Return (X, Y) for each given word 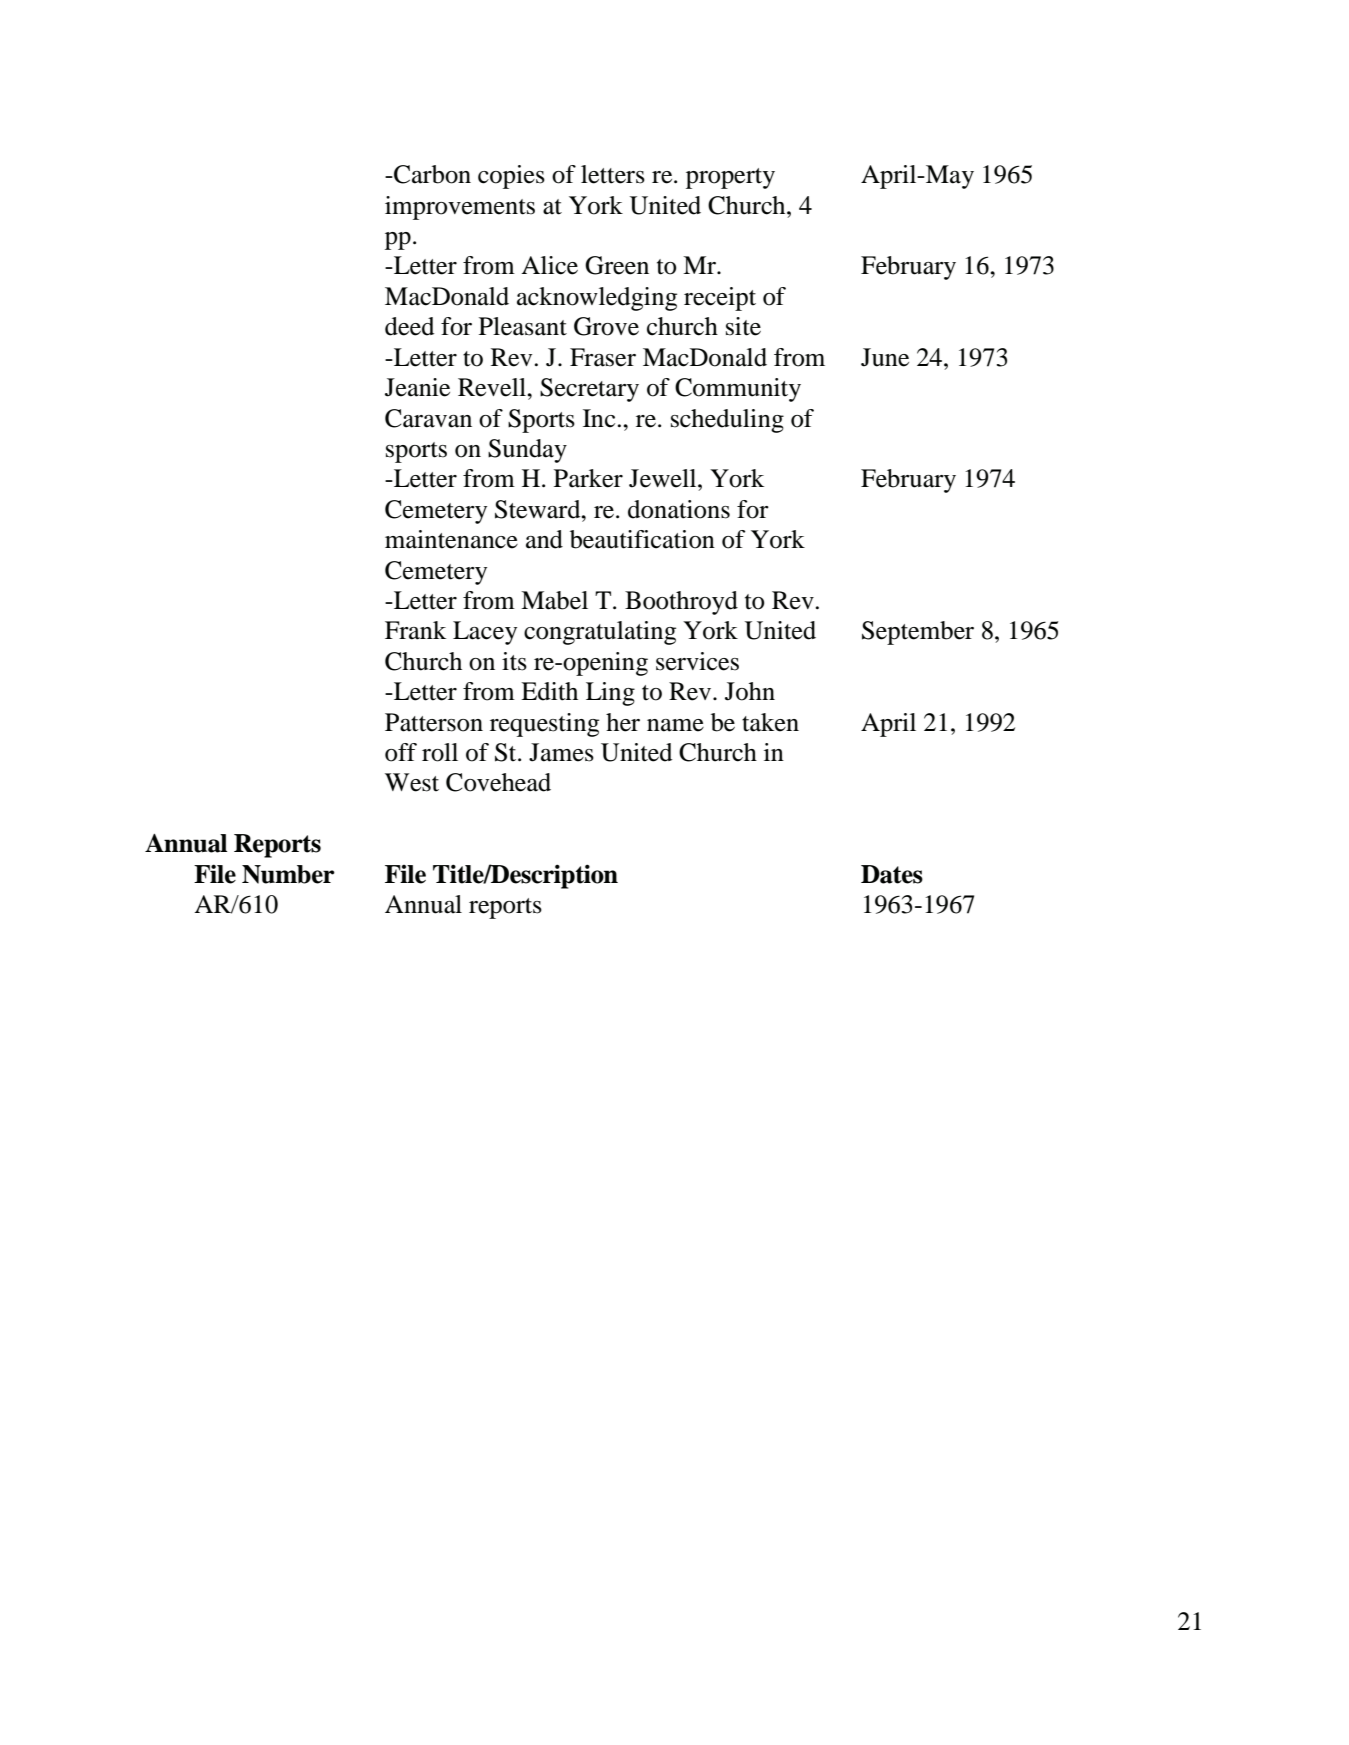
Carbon (431, 174)
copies (511, 177)
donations (679, 509)
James (561, 752)
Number (288, 874)
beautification (642, 539)
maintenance (451, 539)
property (730, 178)
